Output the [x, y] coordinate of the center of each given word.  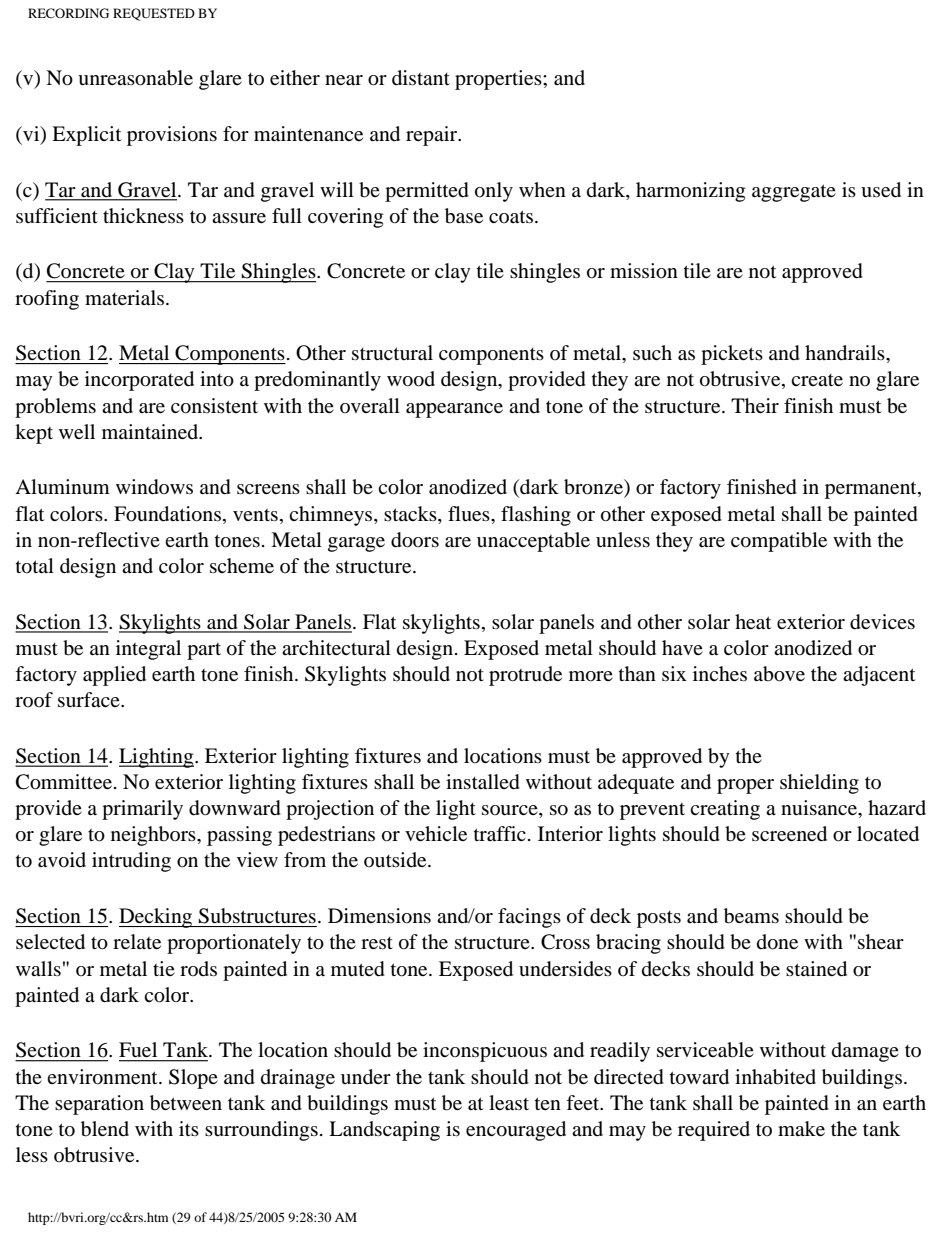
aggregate [794, 193]
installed [483, 782]
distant [421, 78]
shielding [819, 784]
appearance [454, 410]
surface [90, 699]
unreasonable [135, 78]
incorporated [139, 381]
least [509, 1103]
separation [99, 1105]
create [817, 380]
